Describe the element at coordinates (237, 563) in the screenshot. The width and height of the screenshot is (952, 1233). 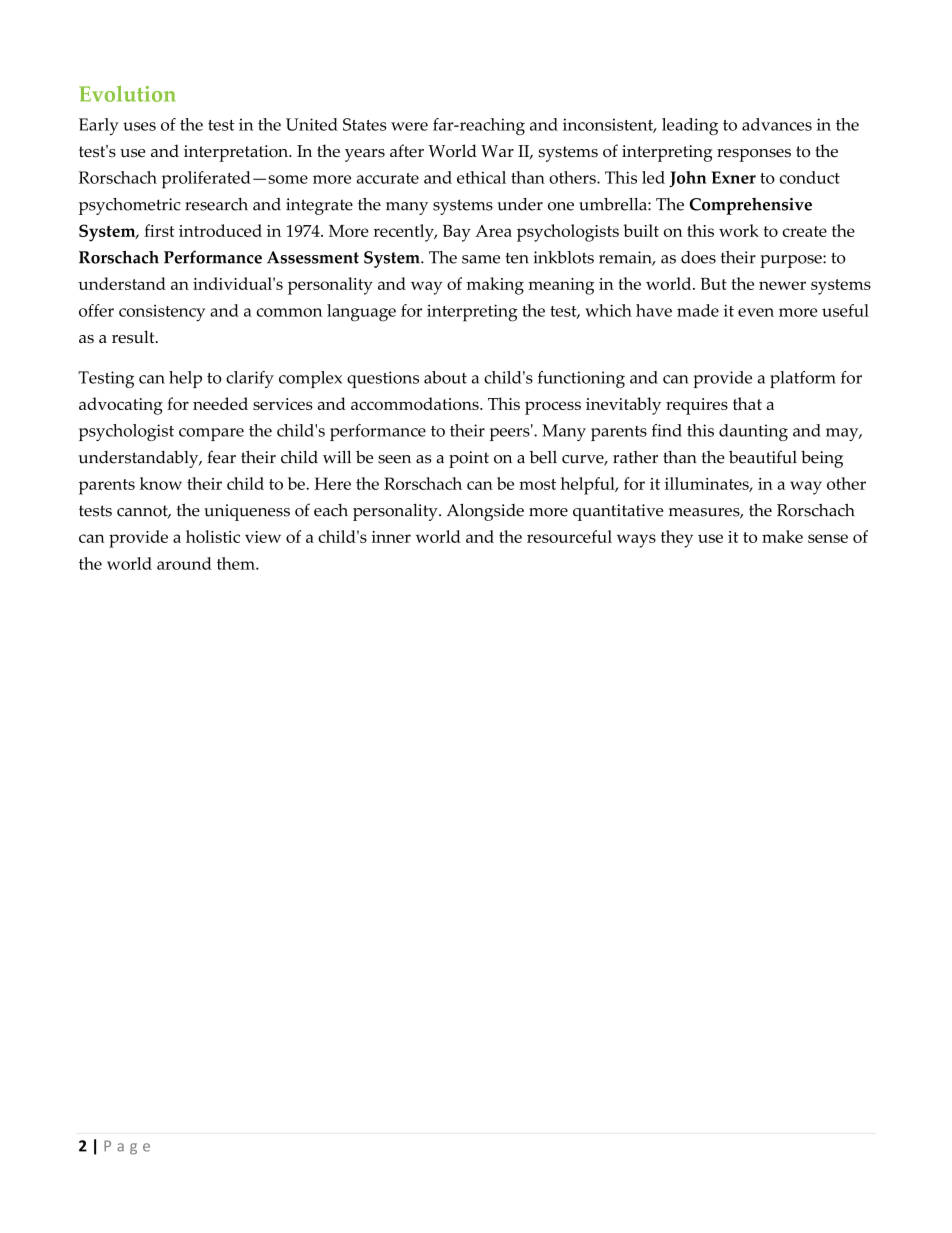
I see `them` at that location.
